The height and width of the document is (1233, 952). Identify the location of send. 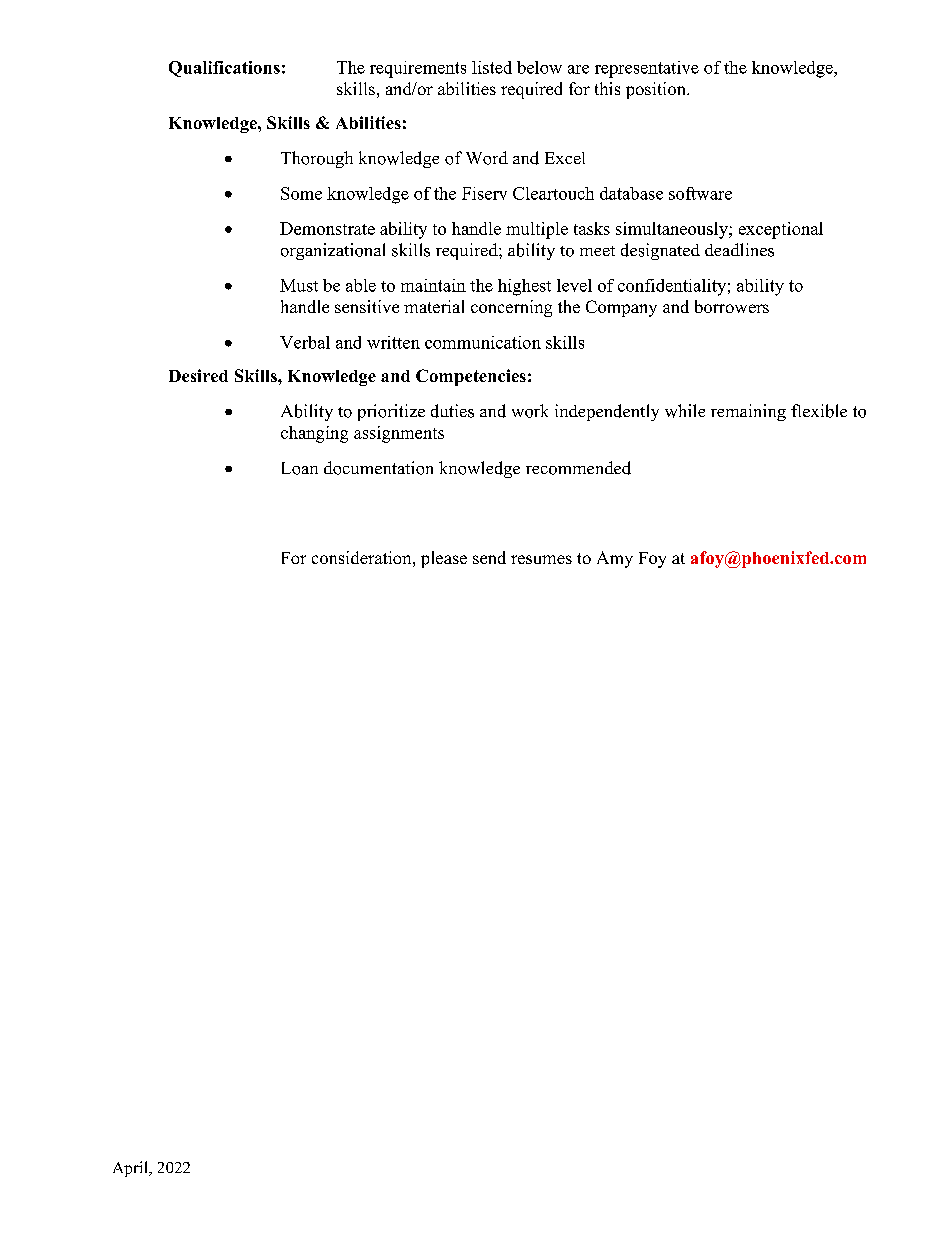
(489, 557).
